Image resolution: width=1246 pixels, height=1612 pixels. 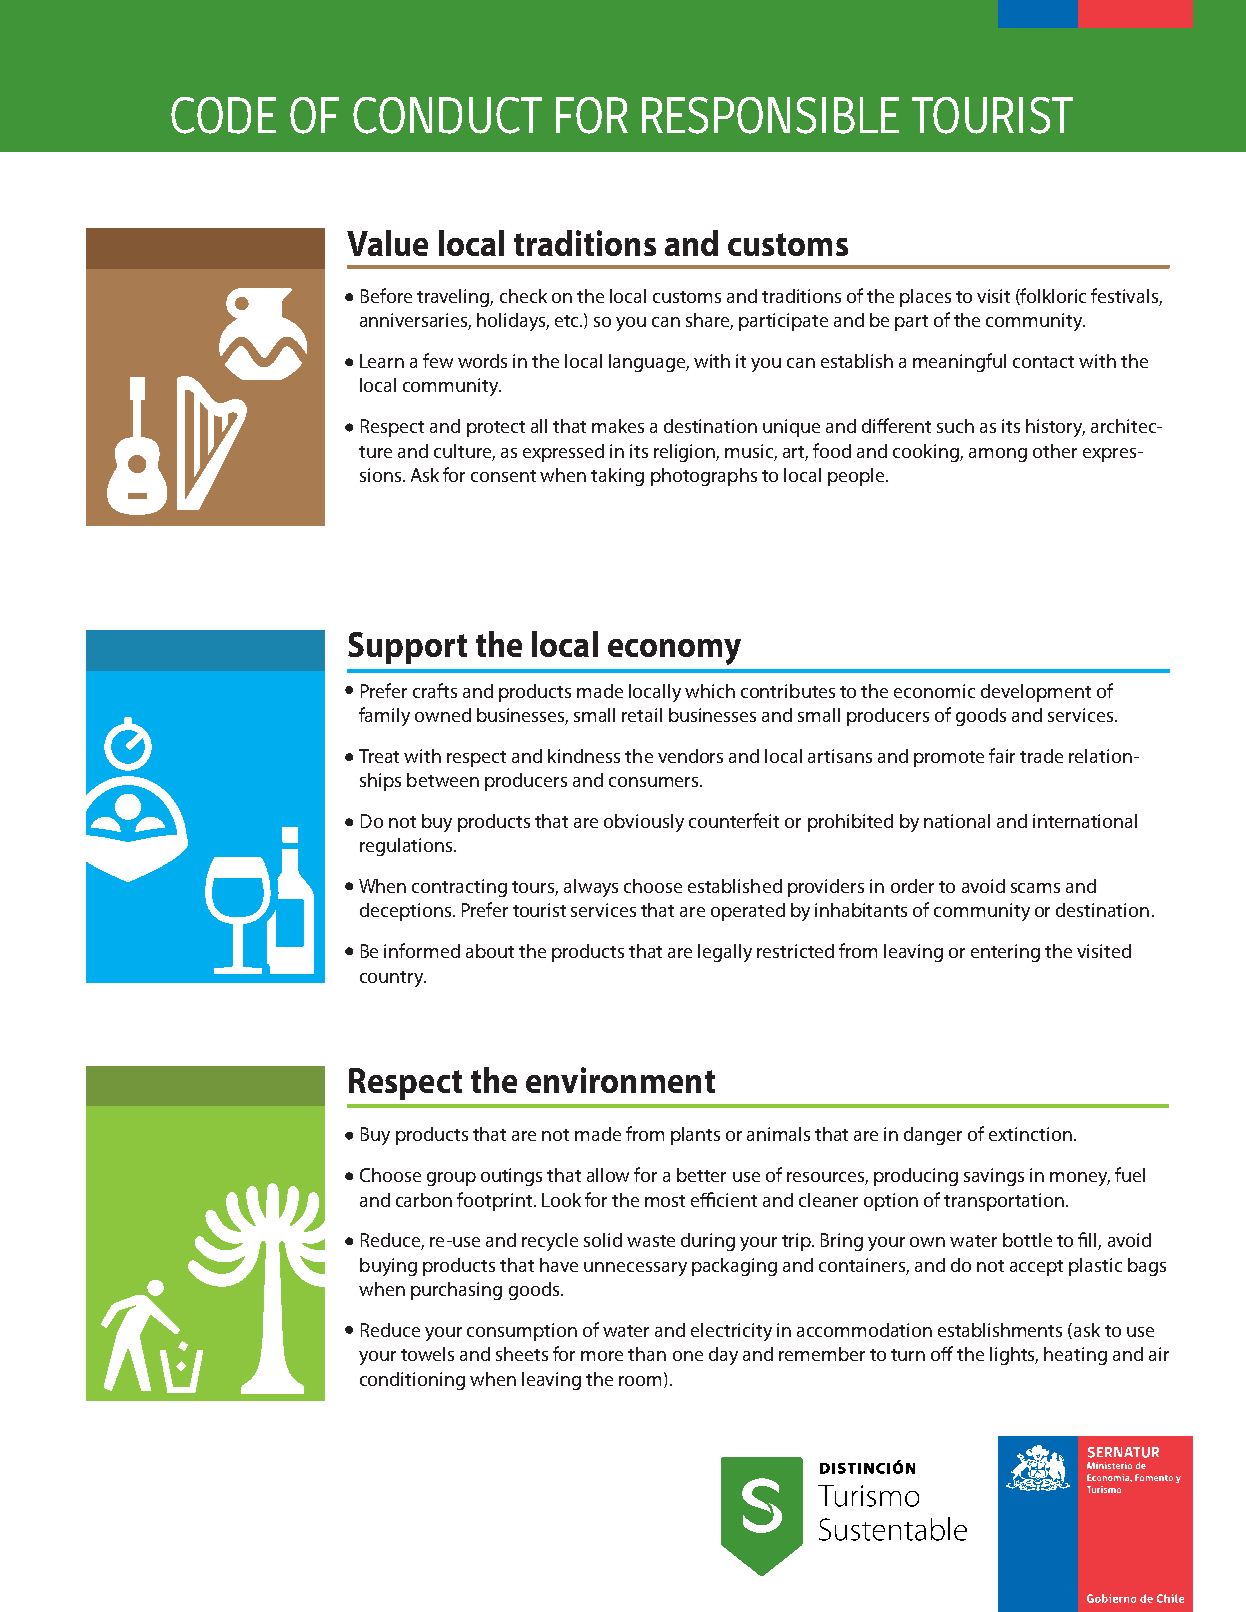 What do you see at coordinates (393, 979) in the image?
I see `country` at bounding box center [393, 979].
